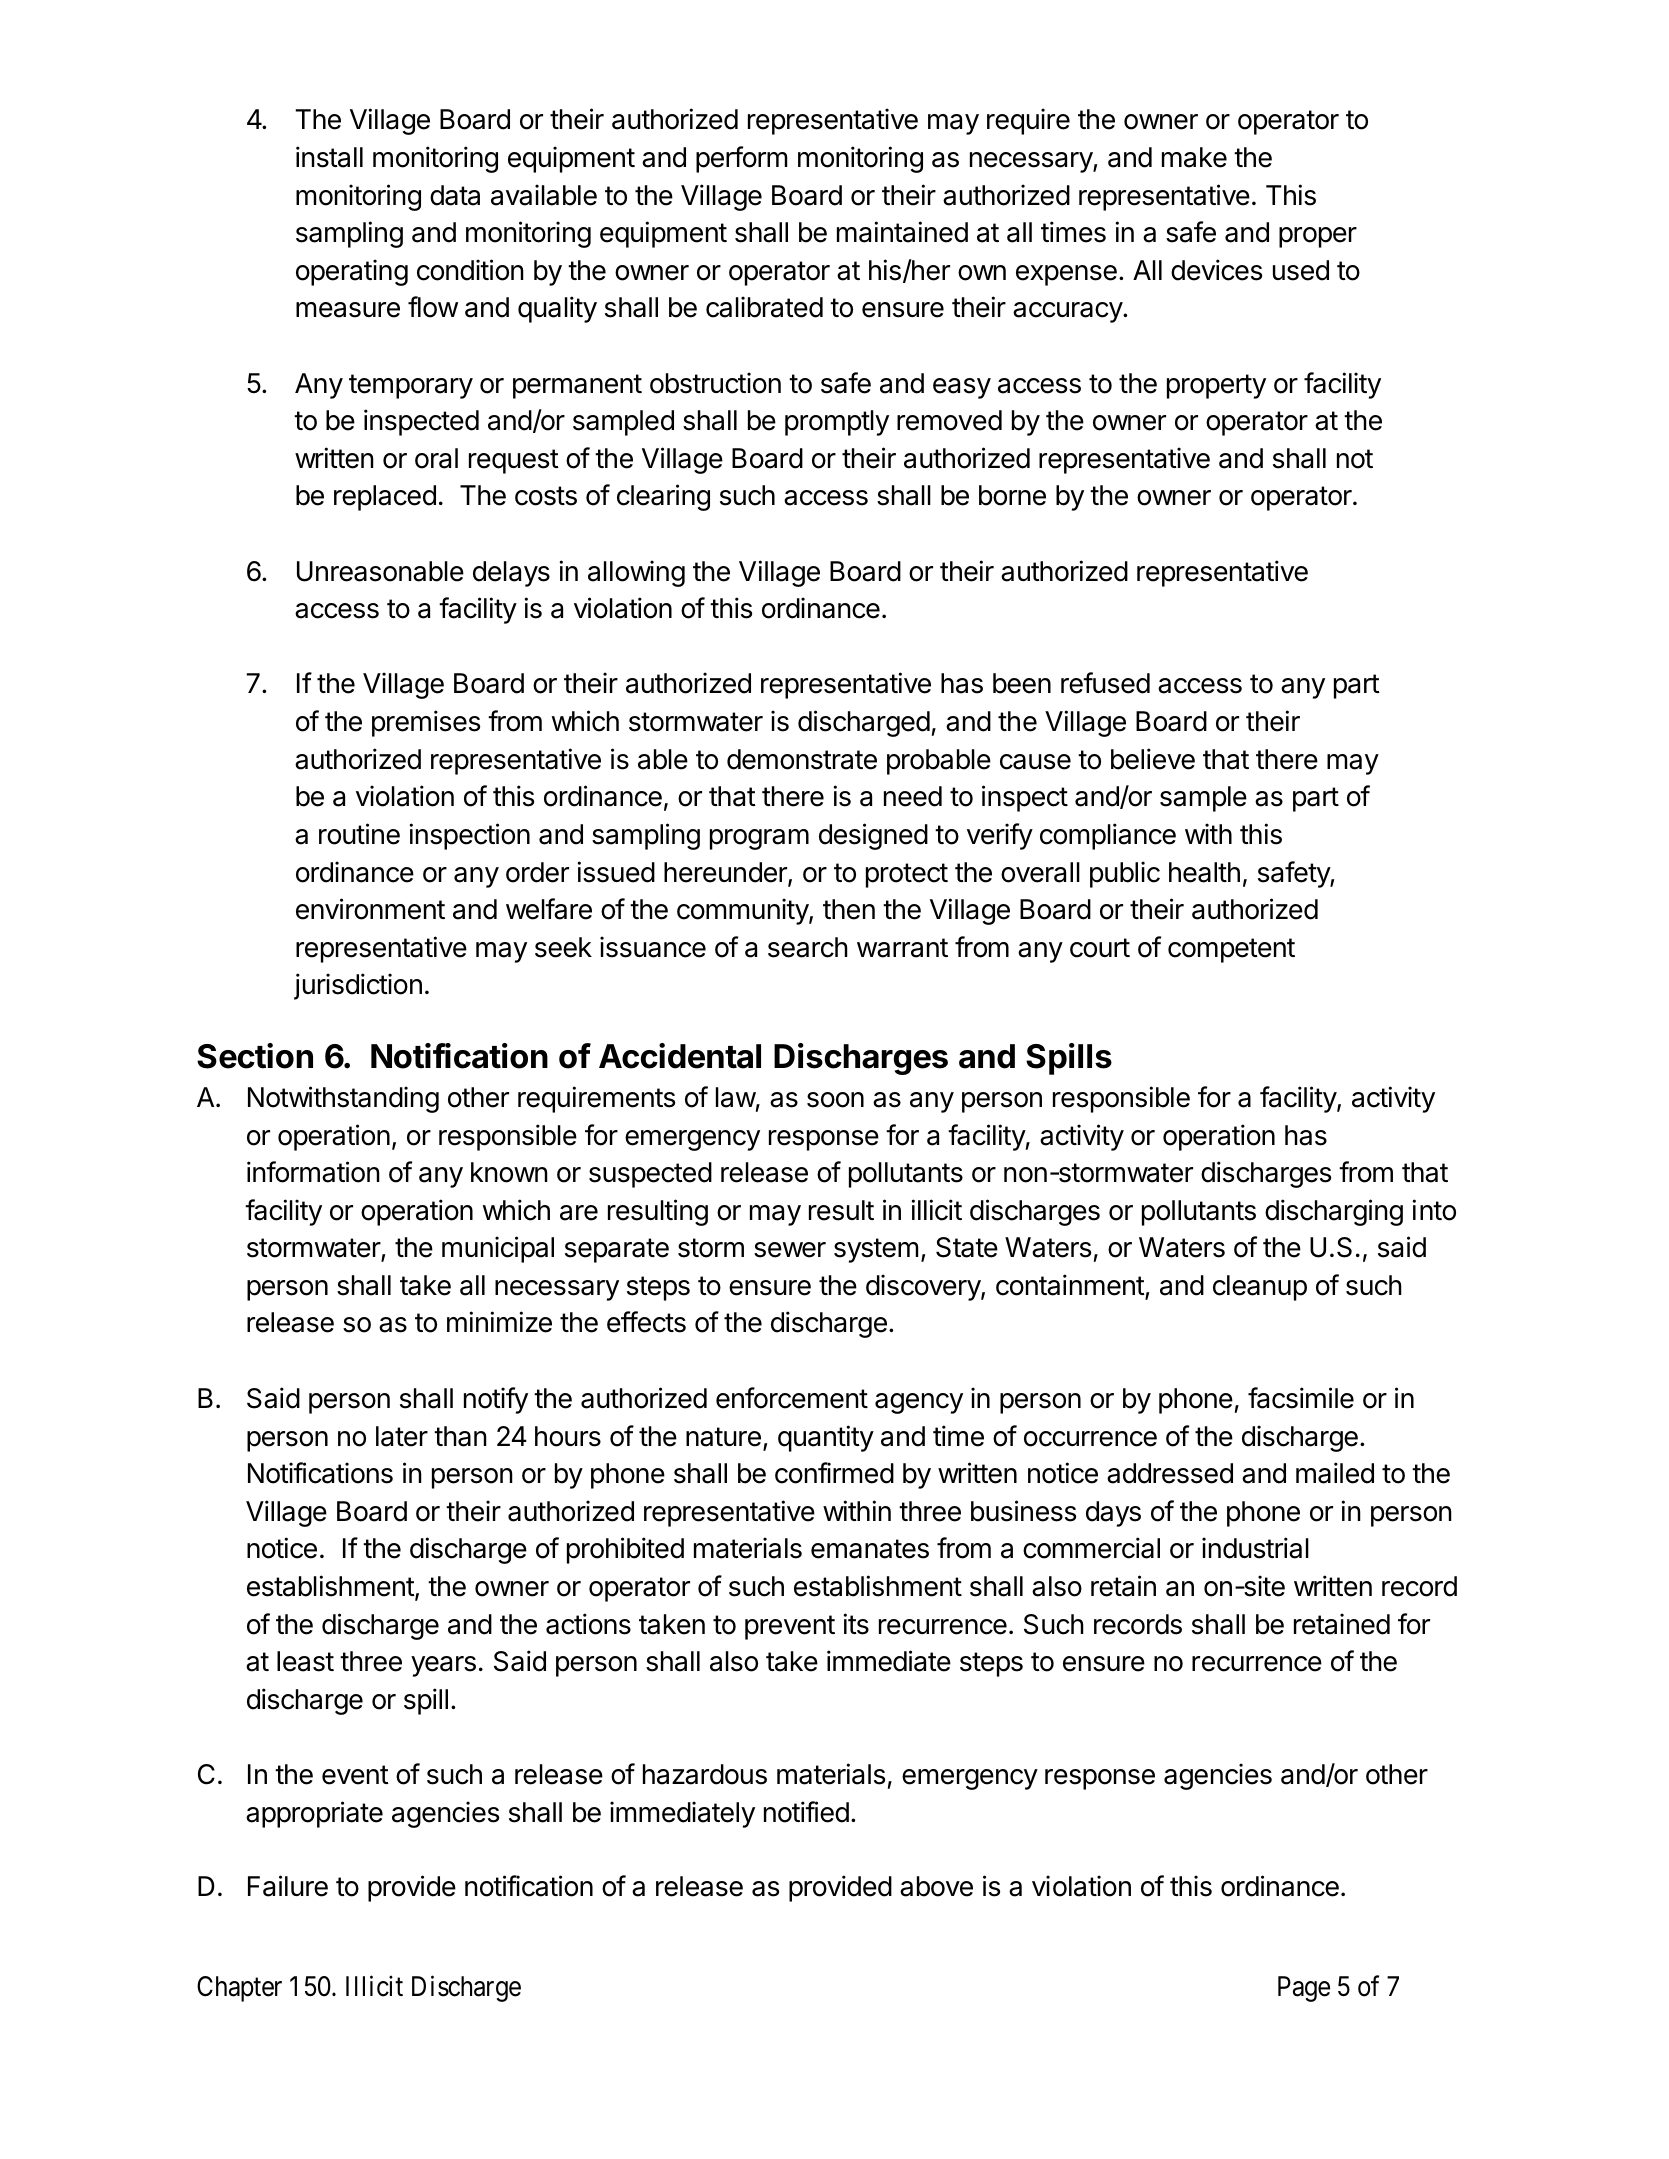  What do you see at coordinates (936, 1886) in the image?
I see `above` at bounding box center [936, 1886].
